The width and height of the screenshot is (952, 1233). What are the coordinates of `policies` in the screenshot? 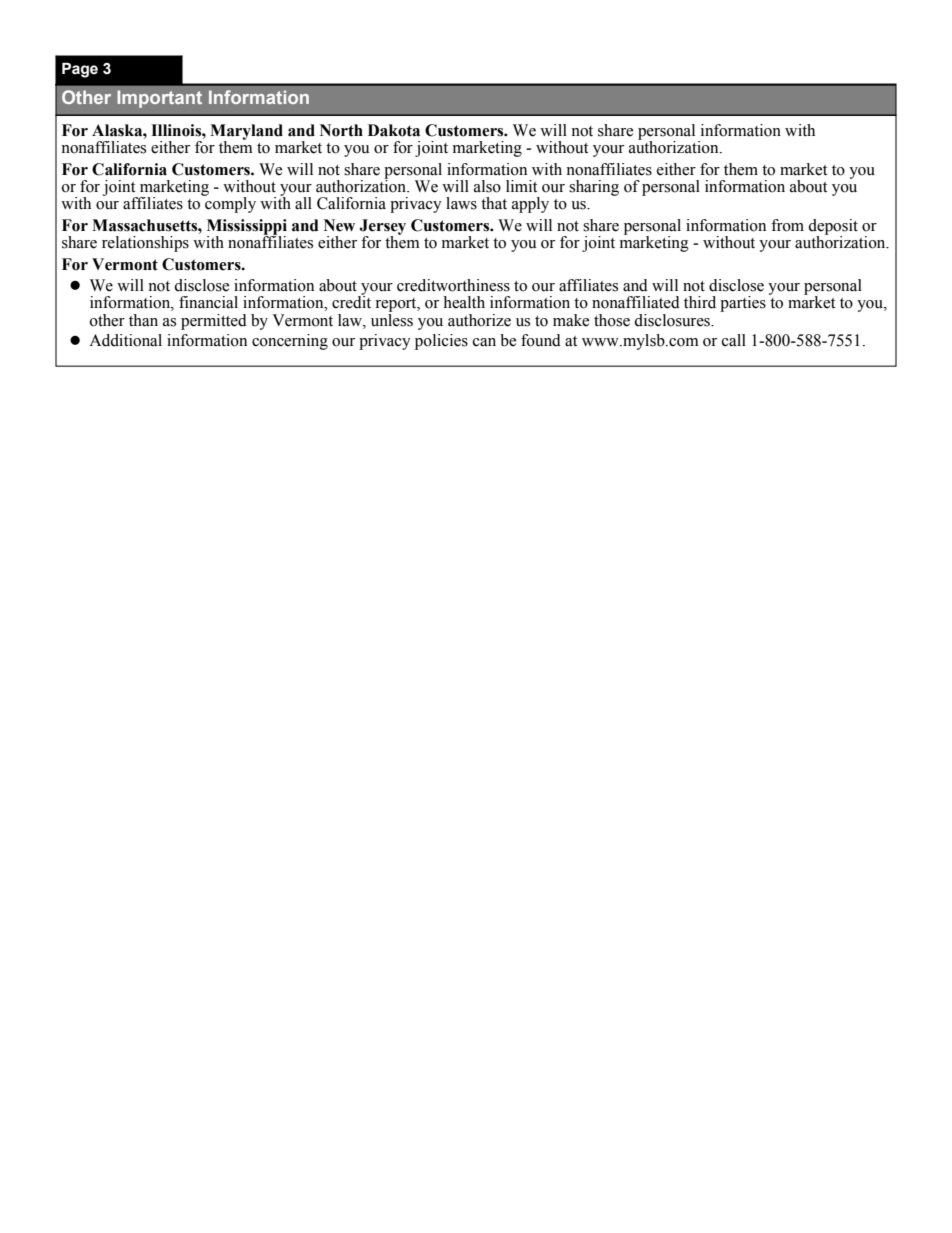 It's located at (441, 342).
